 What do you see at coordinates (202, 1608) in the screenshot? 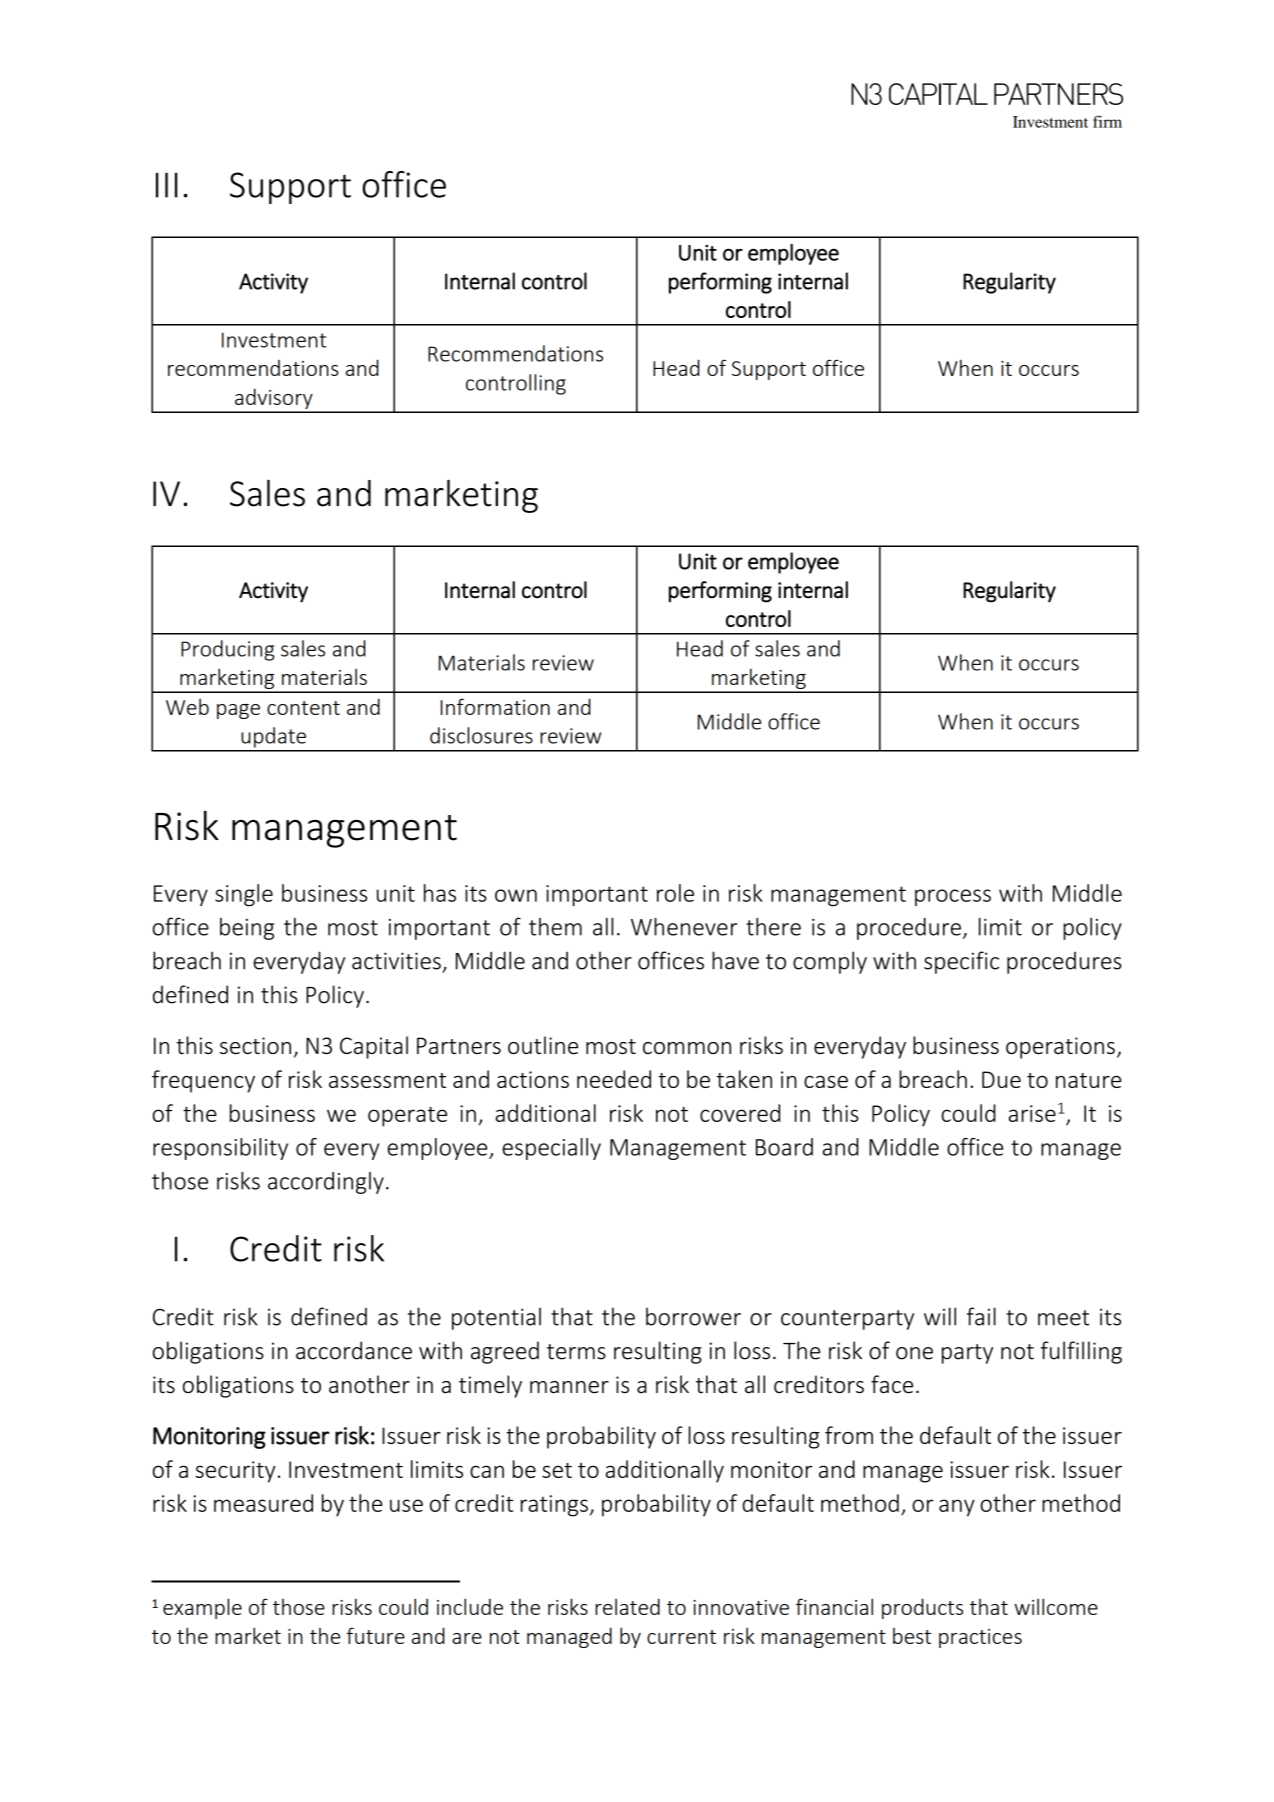
I see `example` at bounding box center [202, 1608].
